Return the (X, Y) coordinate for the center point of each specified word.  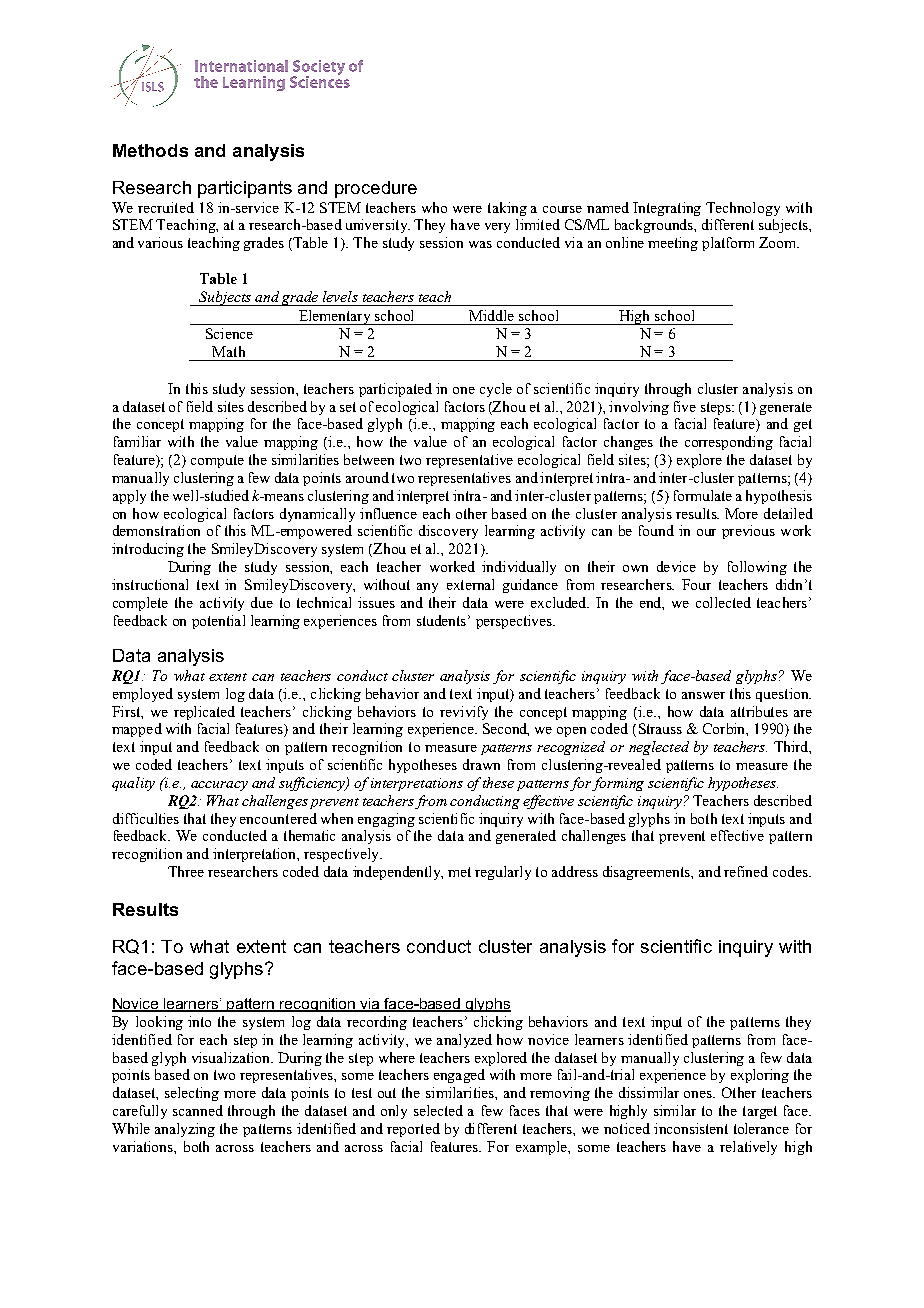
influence (388, 513)
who (434, 207)
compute (217, 461)
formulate (703, 495)
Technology (743, 209)
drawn (481, 764)
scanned (198, 1110)
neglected (659, 748)
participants (245, 189)
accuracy (219, 786)
